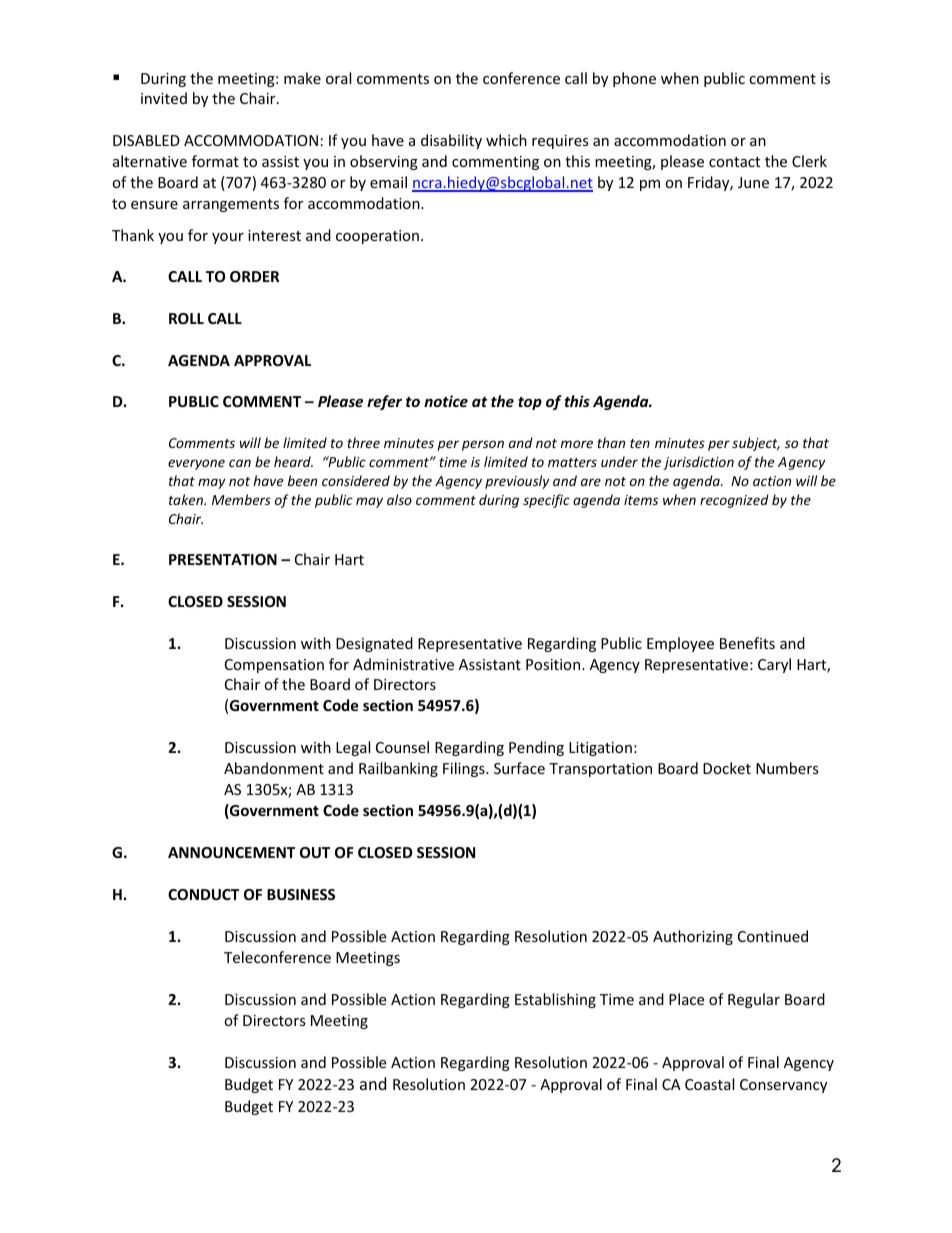 The image size is (952, 1233). I want to click on which, so click(506, 140).
